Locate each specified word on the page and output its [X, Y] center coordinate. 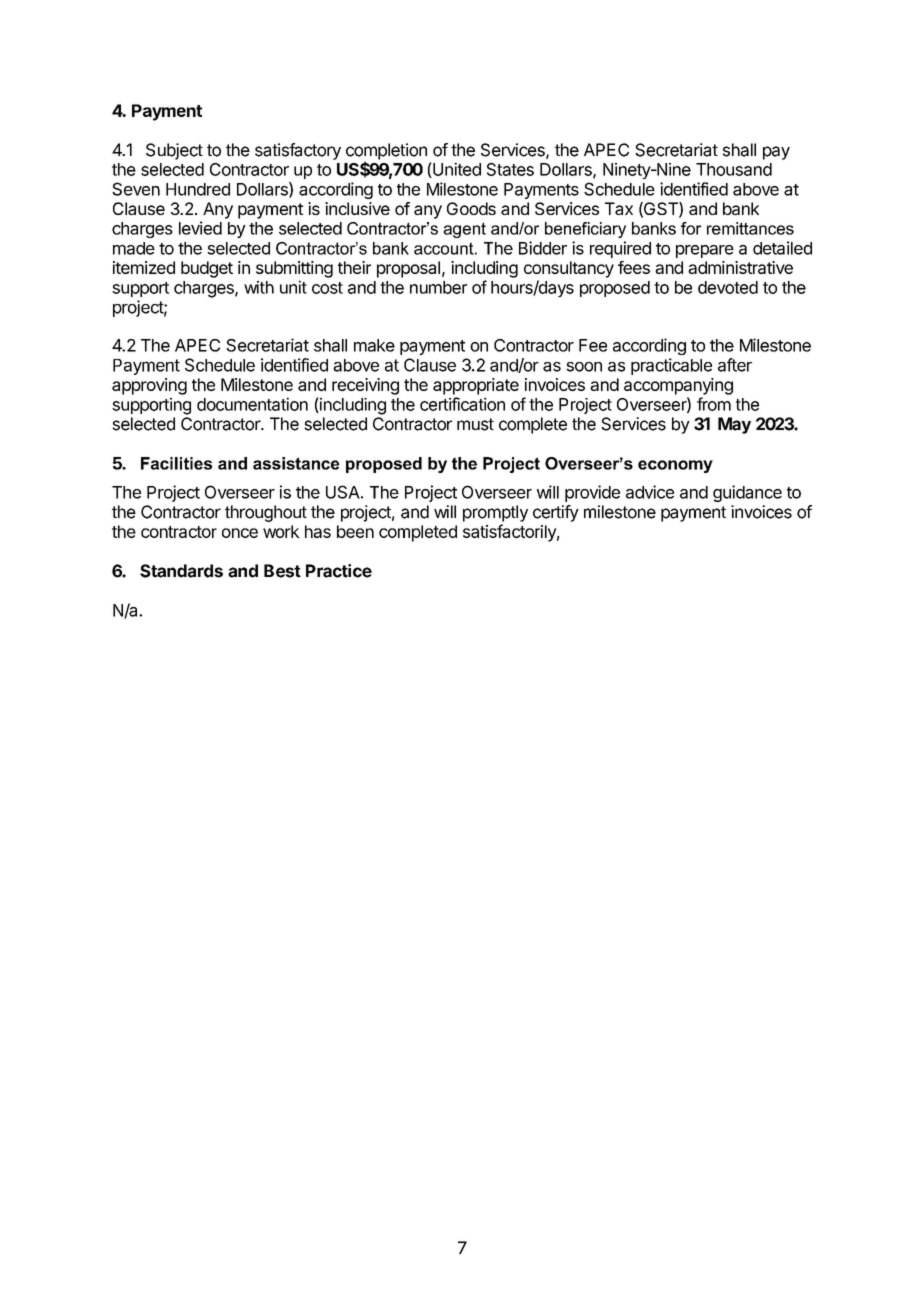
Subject [174, 151]
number [438, 287]
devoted [728, 287]
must [475, 424]
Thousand [734, 169]
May [734, 425]
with [259, 287]
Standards [181, 571]
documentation [252, 404]
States [510, 169]
